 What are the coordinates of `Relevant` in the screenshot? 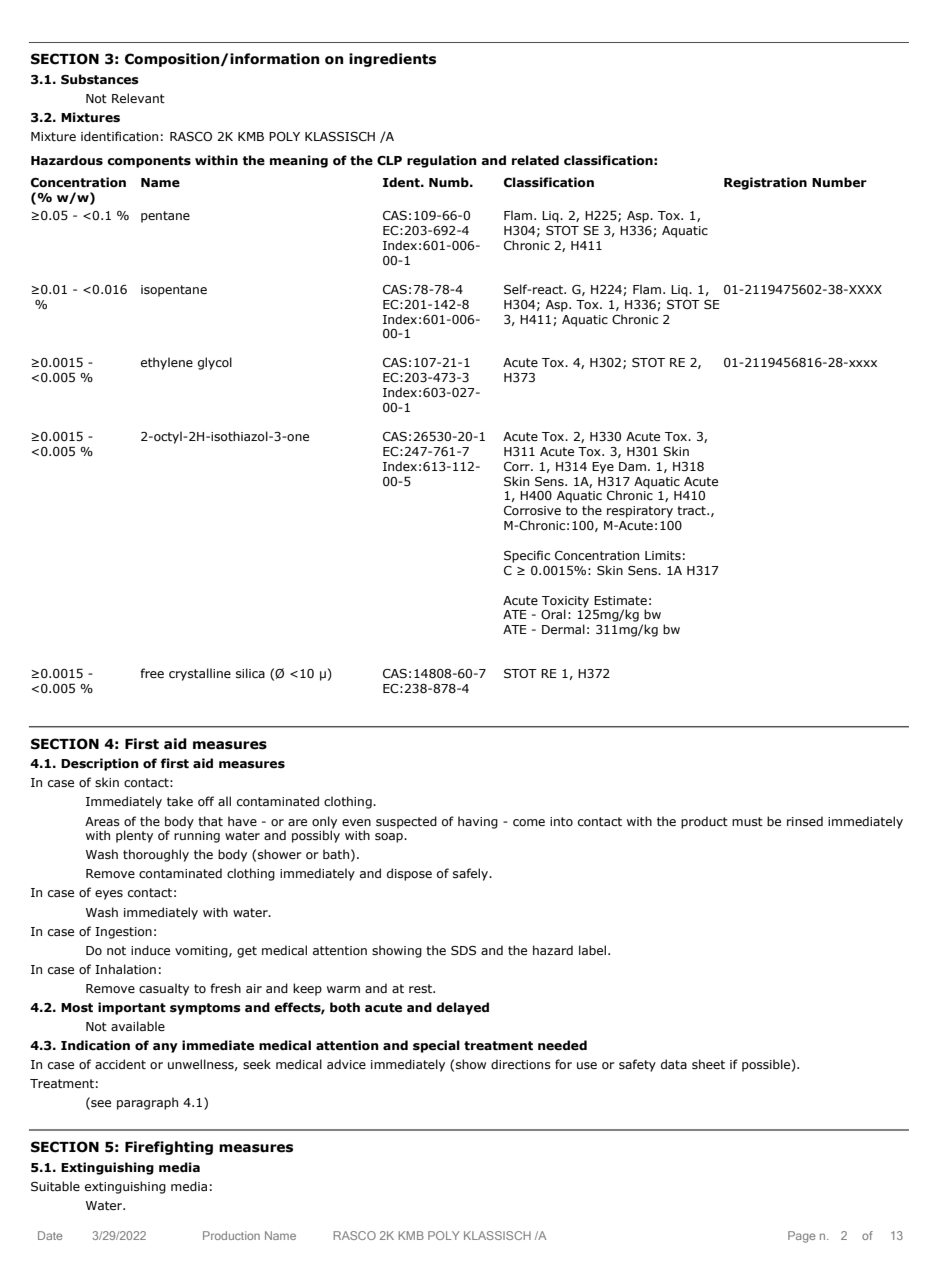 It's located at (138, 98).
